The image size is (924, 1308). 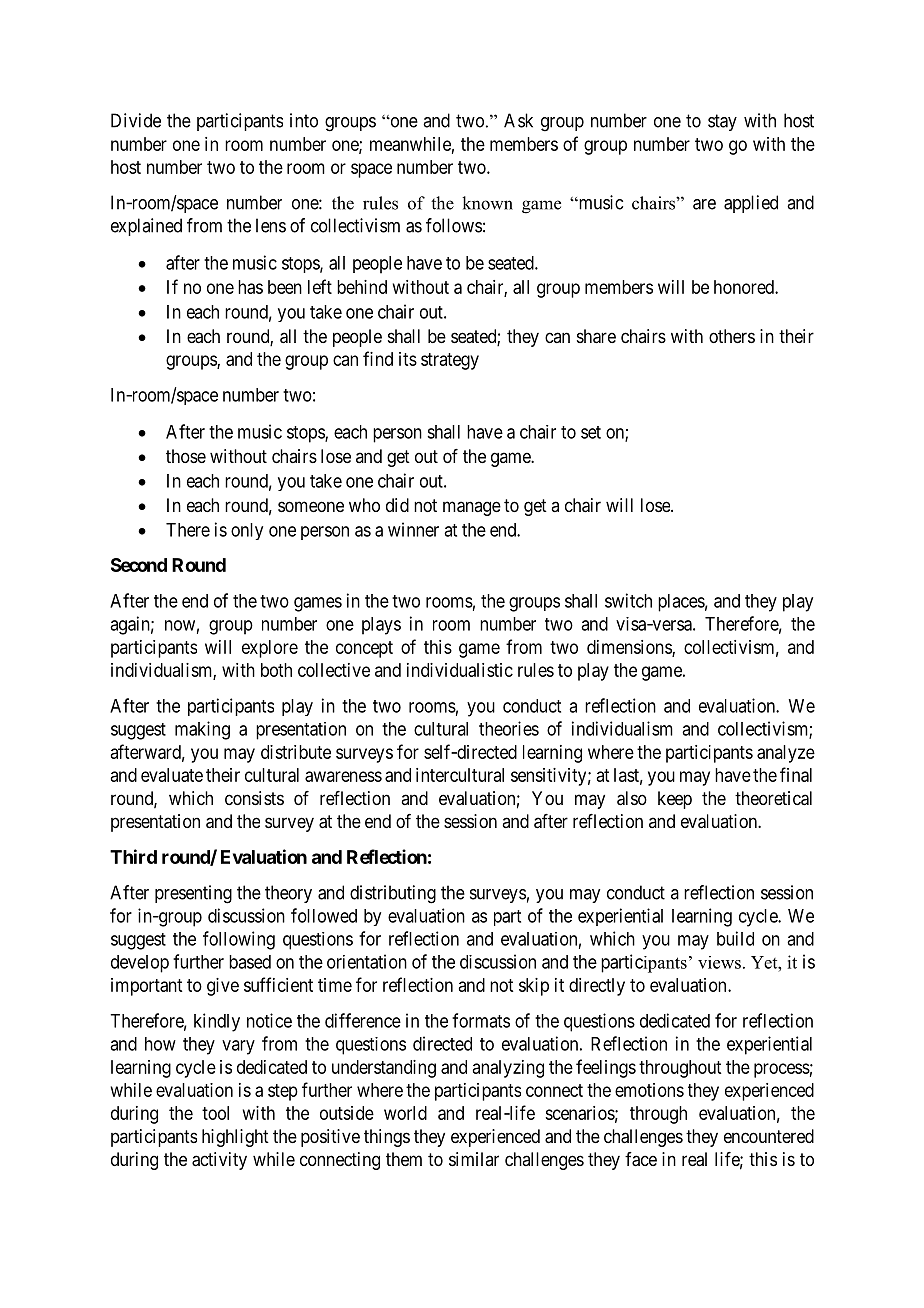 I want to click on tool, so click(x=215, y=1113).
